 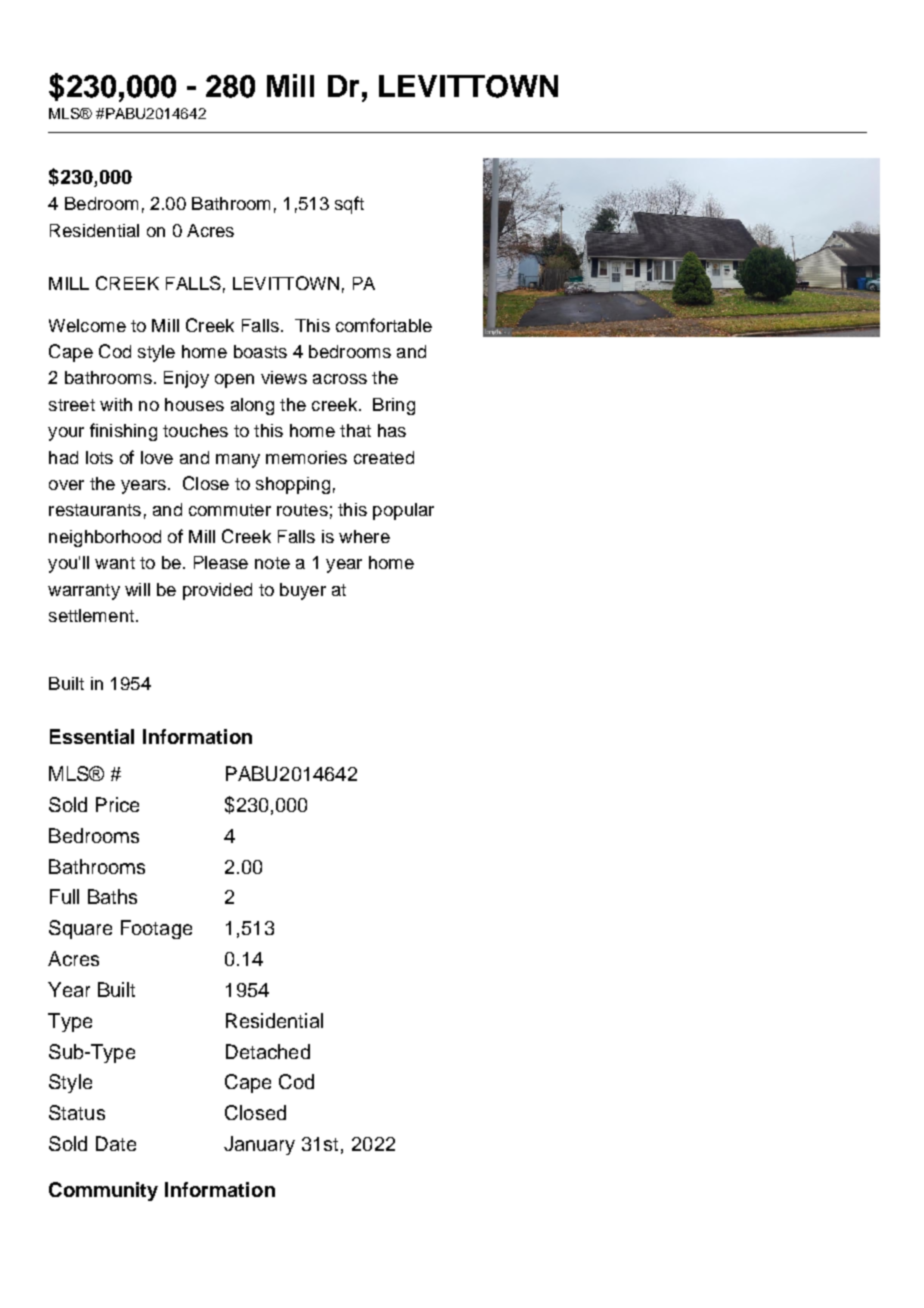 What do you see at coordinates (112, 896) in the image?
I see `Baths` at bounding box center [112, 896].
